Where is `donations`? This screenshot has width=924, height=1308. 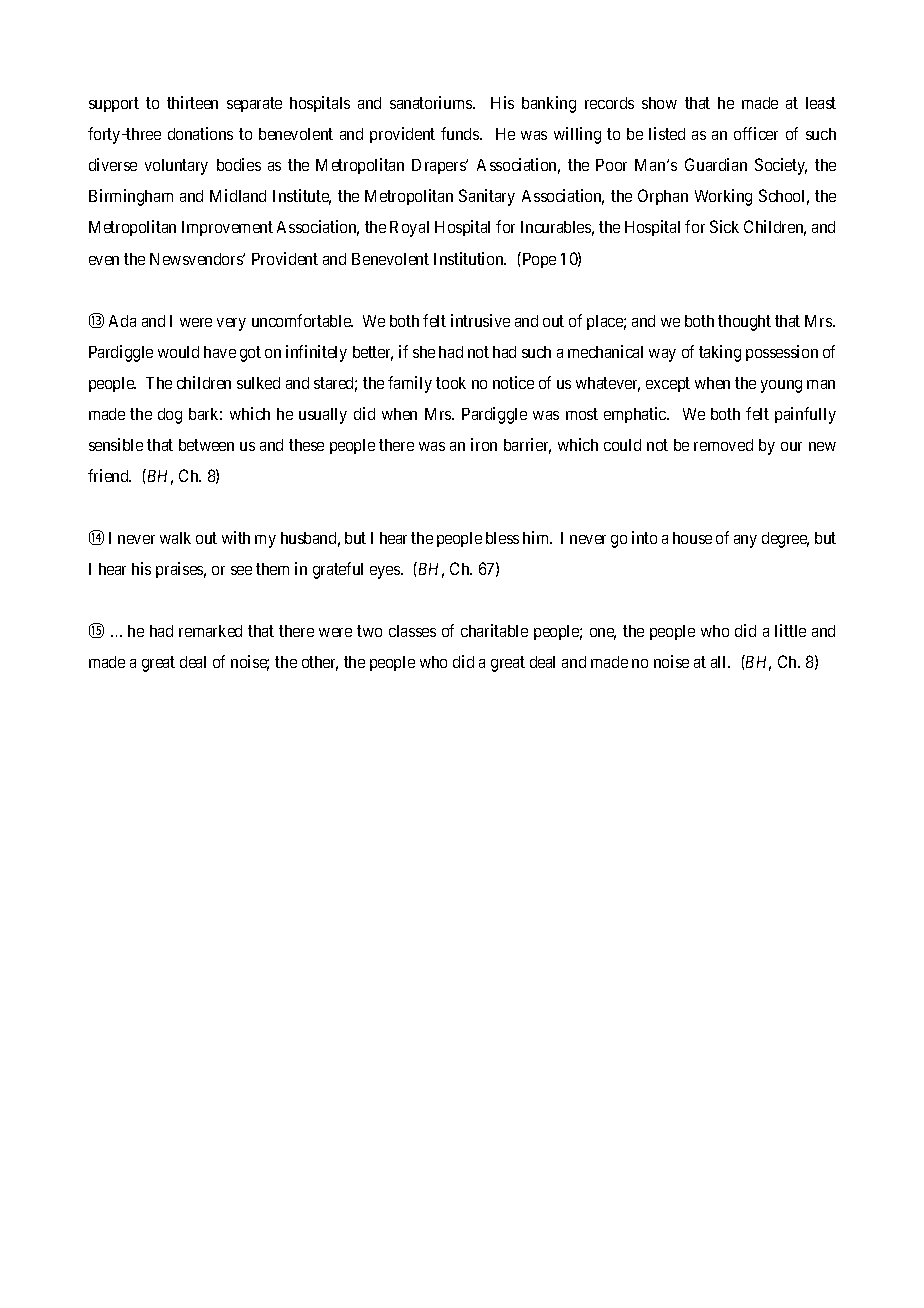
donations is located at coordinates (200, 133).
